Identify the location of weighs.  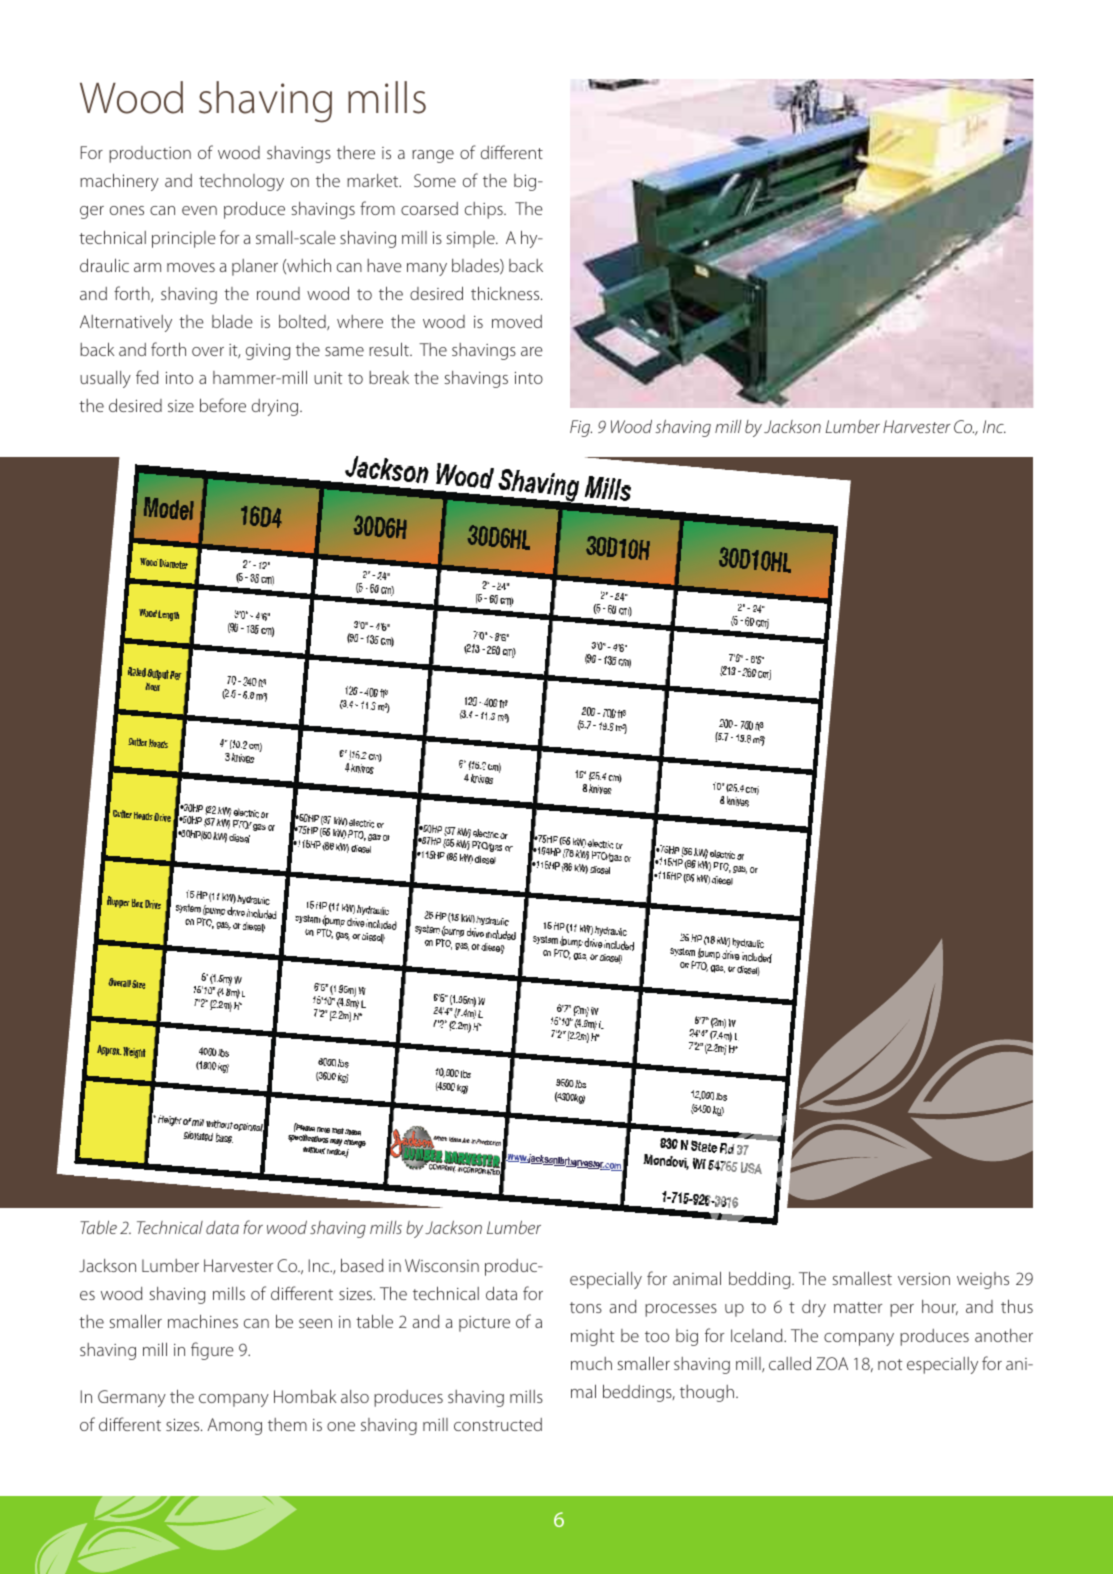
(983, 1280).
